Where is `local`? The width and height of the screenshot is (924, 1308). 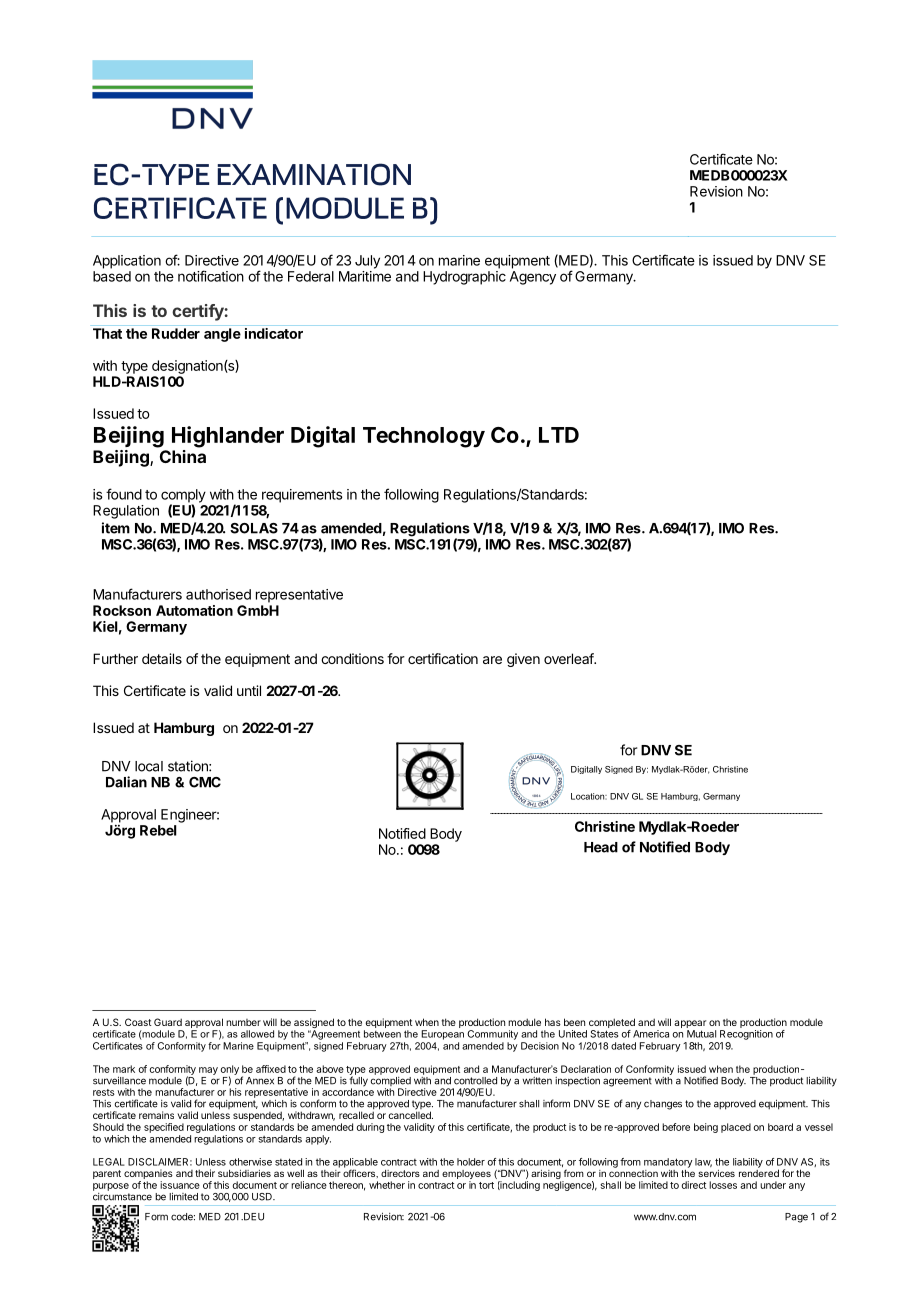 local is located at coordinates (149, 766).
